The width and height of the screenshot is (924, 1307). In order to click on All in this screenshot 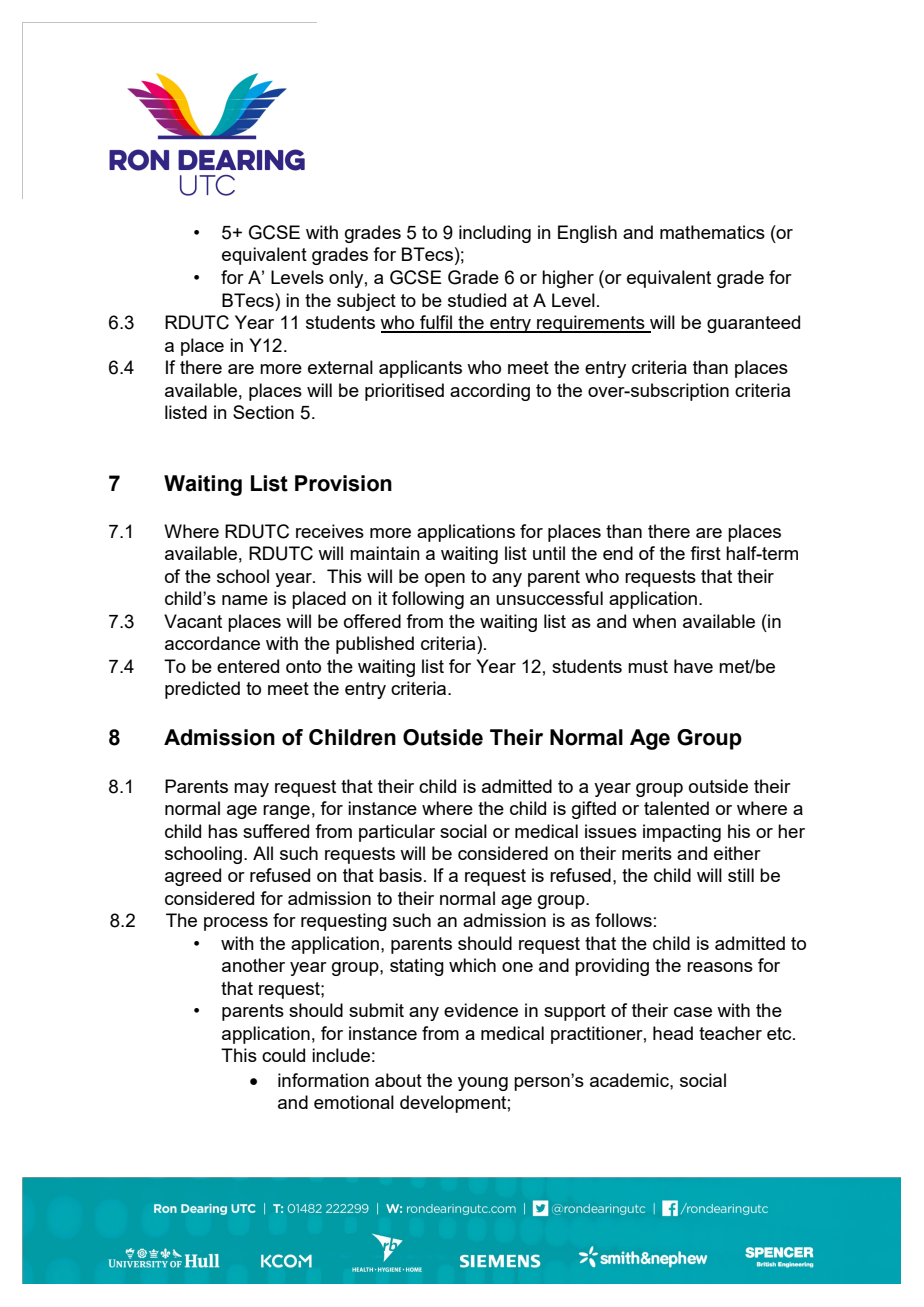, I will do `click(263, 853)`.
